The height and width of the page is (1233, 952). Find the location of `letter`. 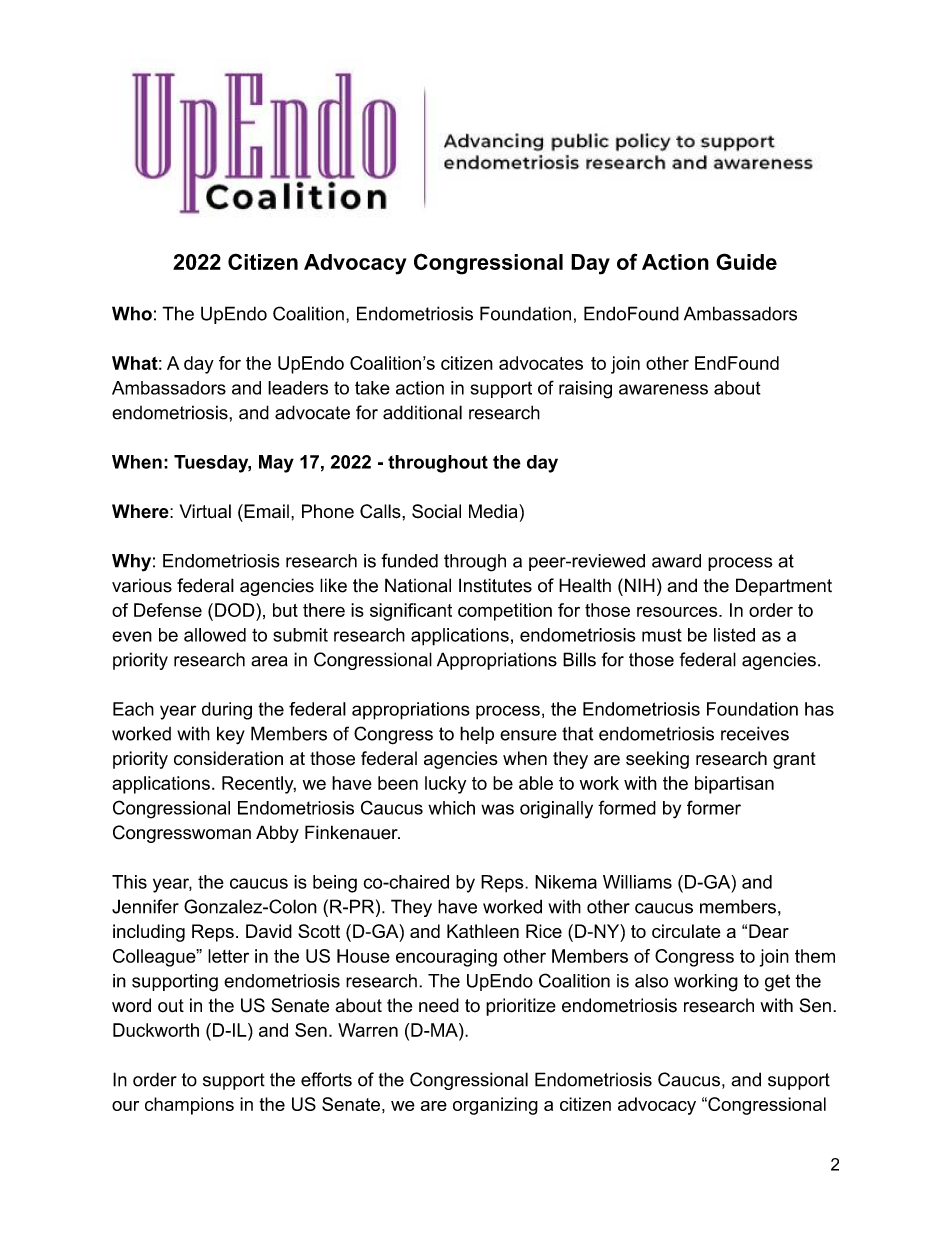

letter is located at coordinates (228, 956).
